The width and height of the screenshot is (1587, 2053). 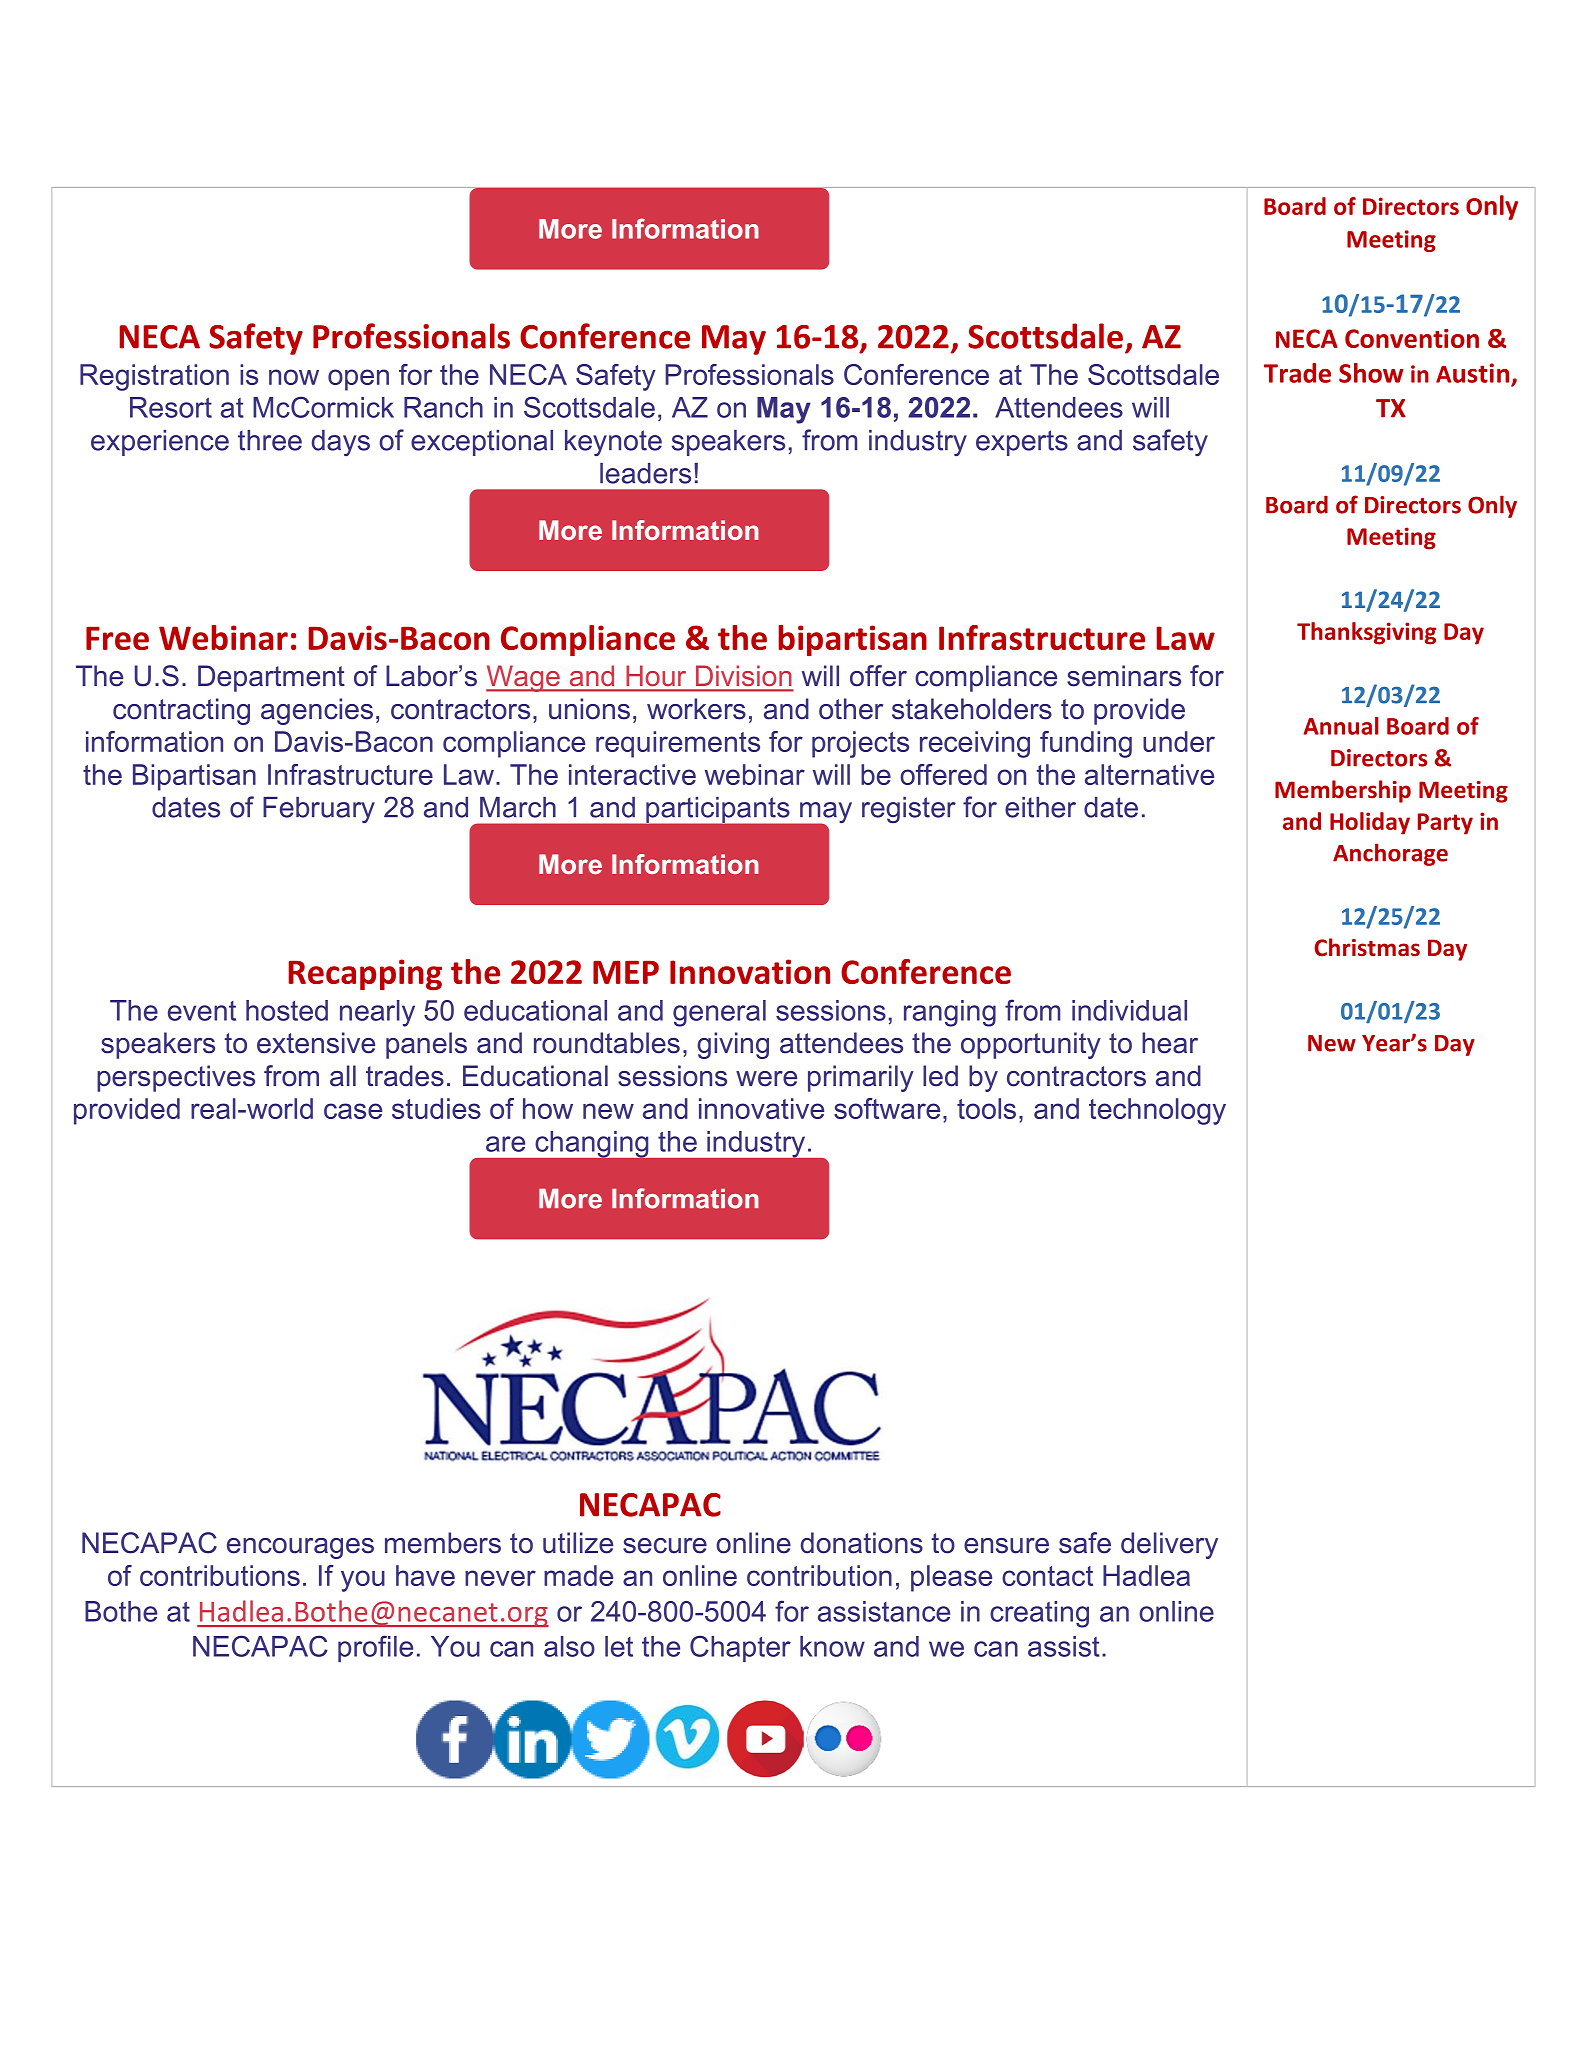 What do you see at coordinates (761, 1108) in the screenshot?
I see `innovative` at bounding box center [761, 1108].
